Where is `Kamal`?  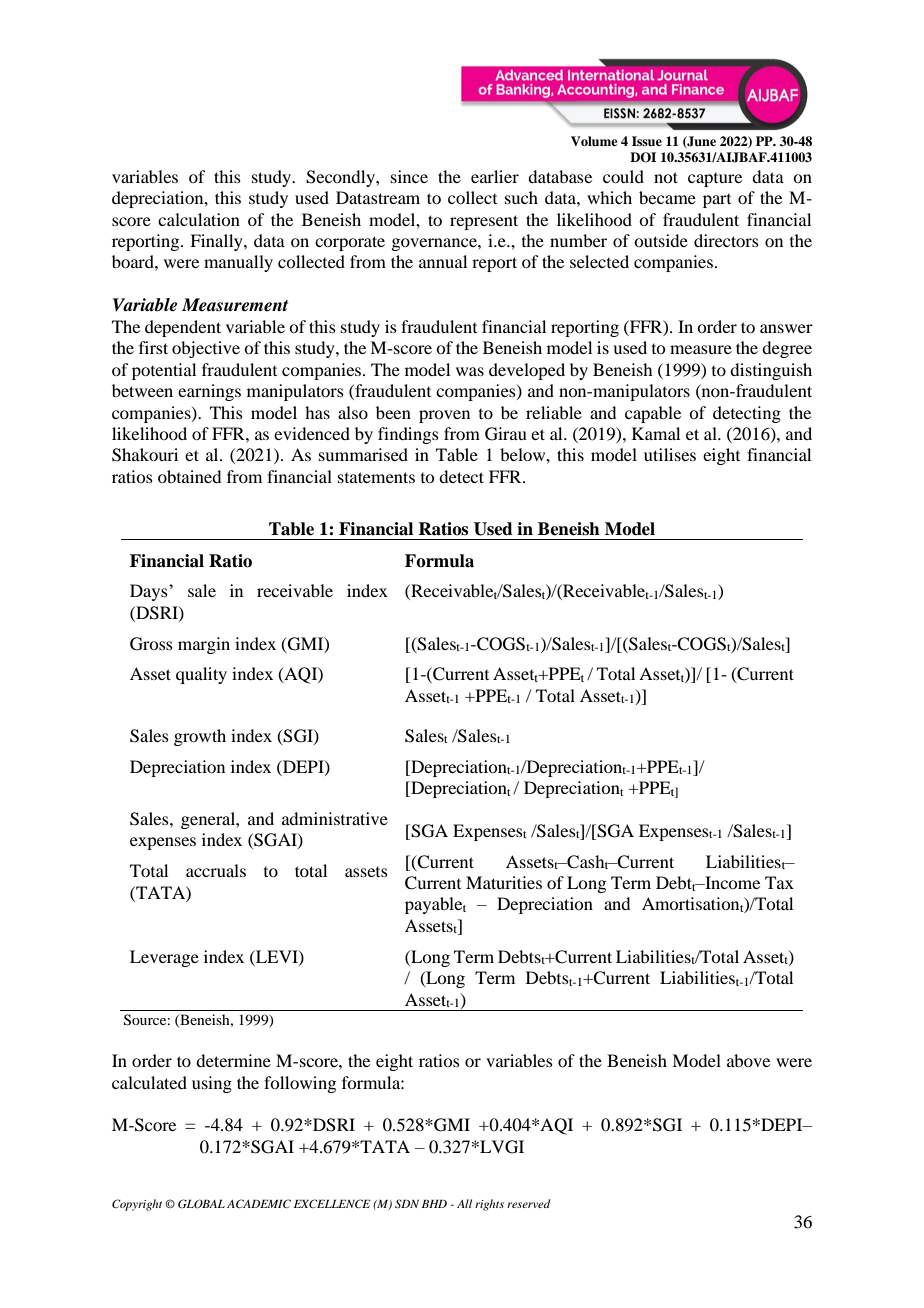
Kamal is located at coordinates (656, 433).
